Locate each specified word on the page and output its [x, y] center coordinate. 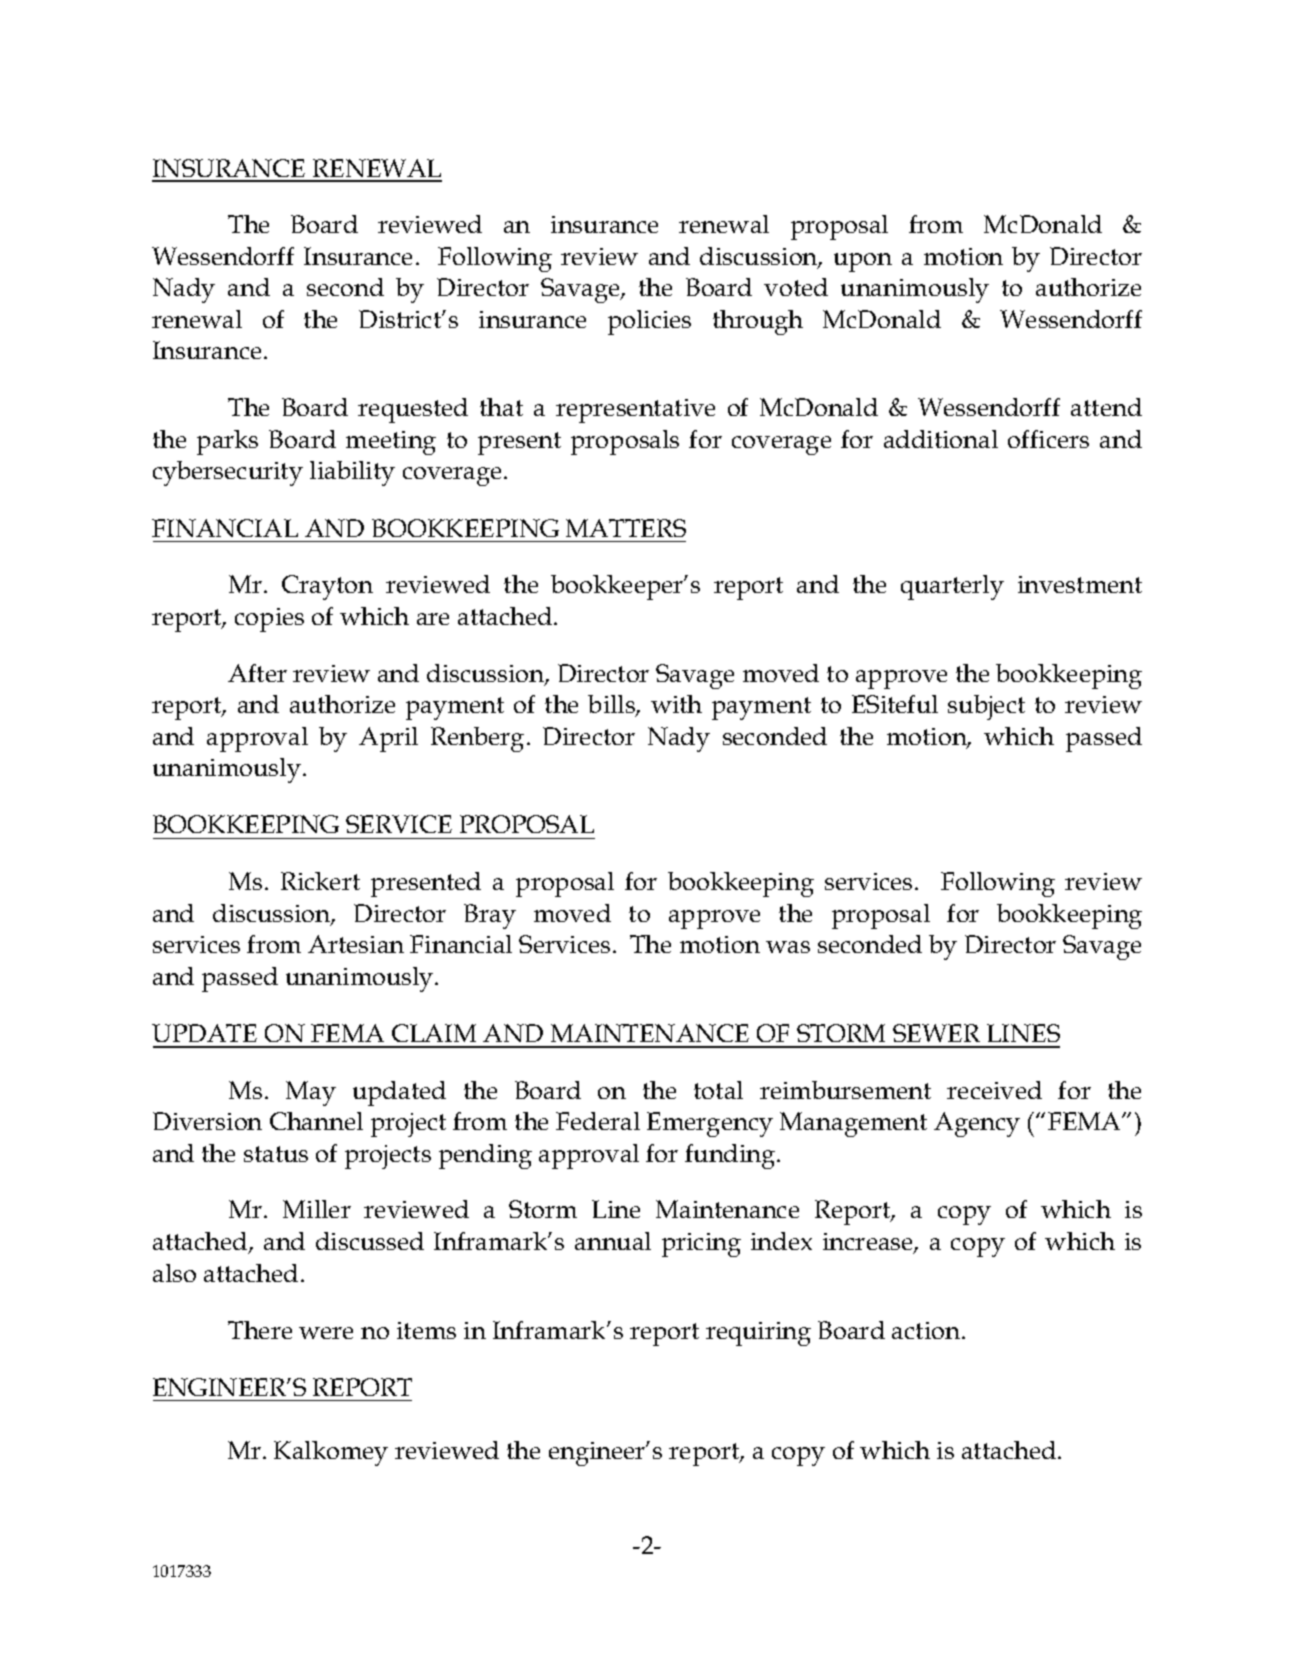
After [257, 673]
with [676, 704]
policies [649, 322]
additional [941, 439]
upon [863, 262]
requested [413, 410]
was [788, 947]
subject [986, 707]
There [260, 1330]
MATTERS [626, 528]
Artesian [356, 944]
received [994, 1090]
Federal [598, 1121]
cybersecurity [228, 473]
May [311, 1093]
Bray [490, 916]
